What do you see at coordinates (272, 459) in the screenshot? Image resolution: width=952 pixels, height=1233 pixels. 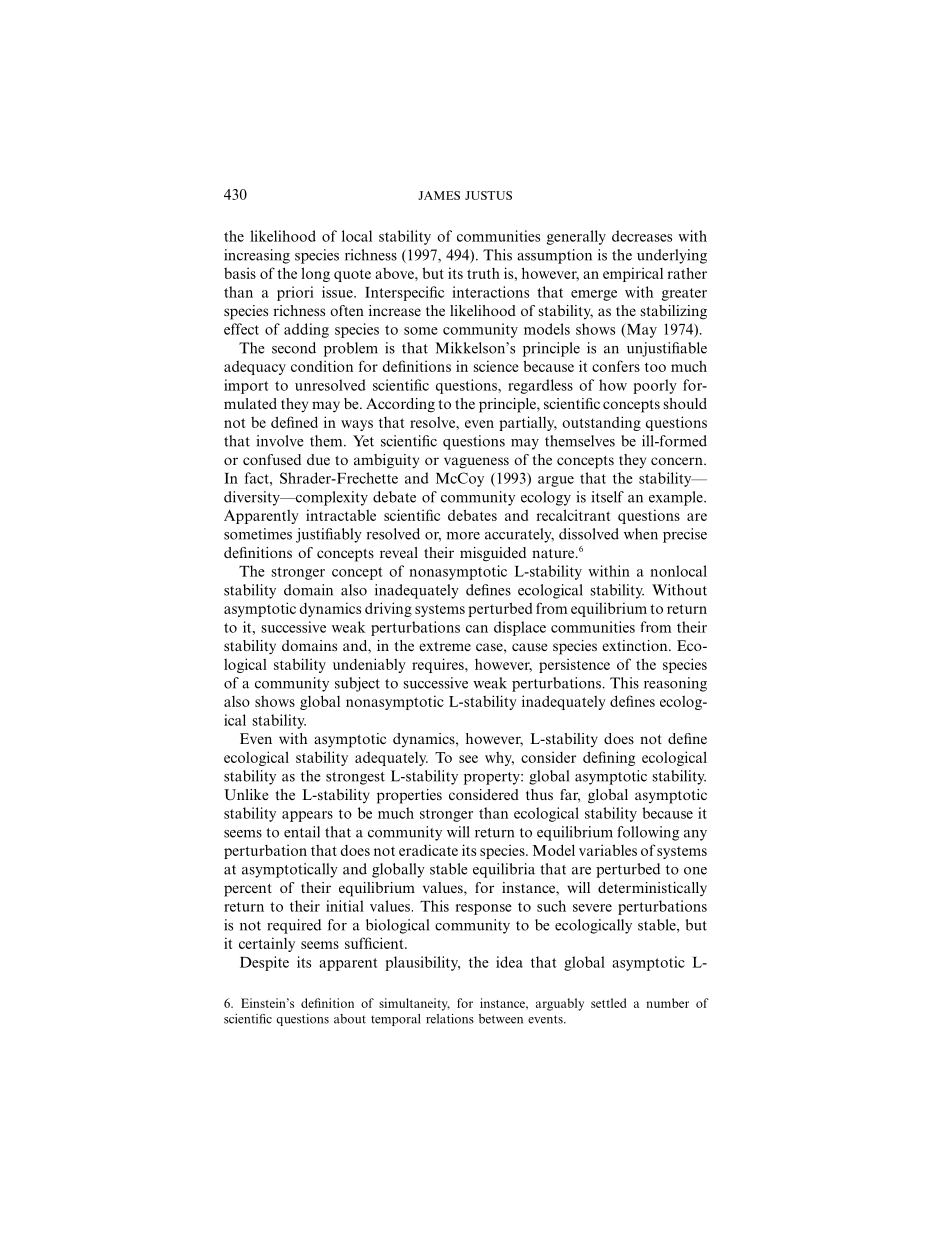 I see `confused` at bounding box center [272, 459].
